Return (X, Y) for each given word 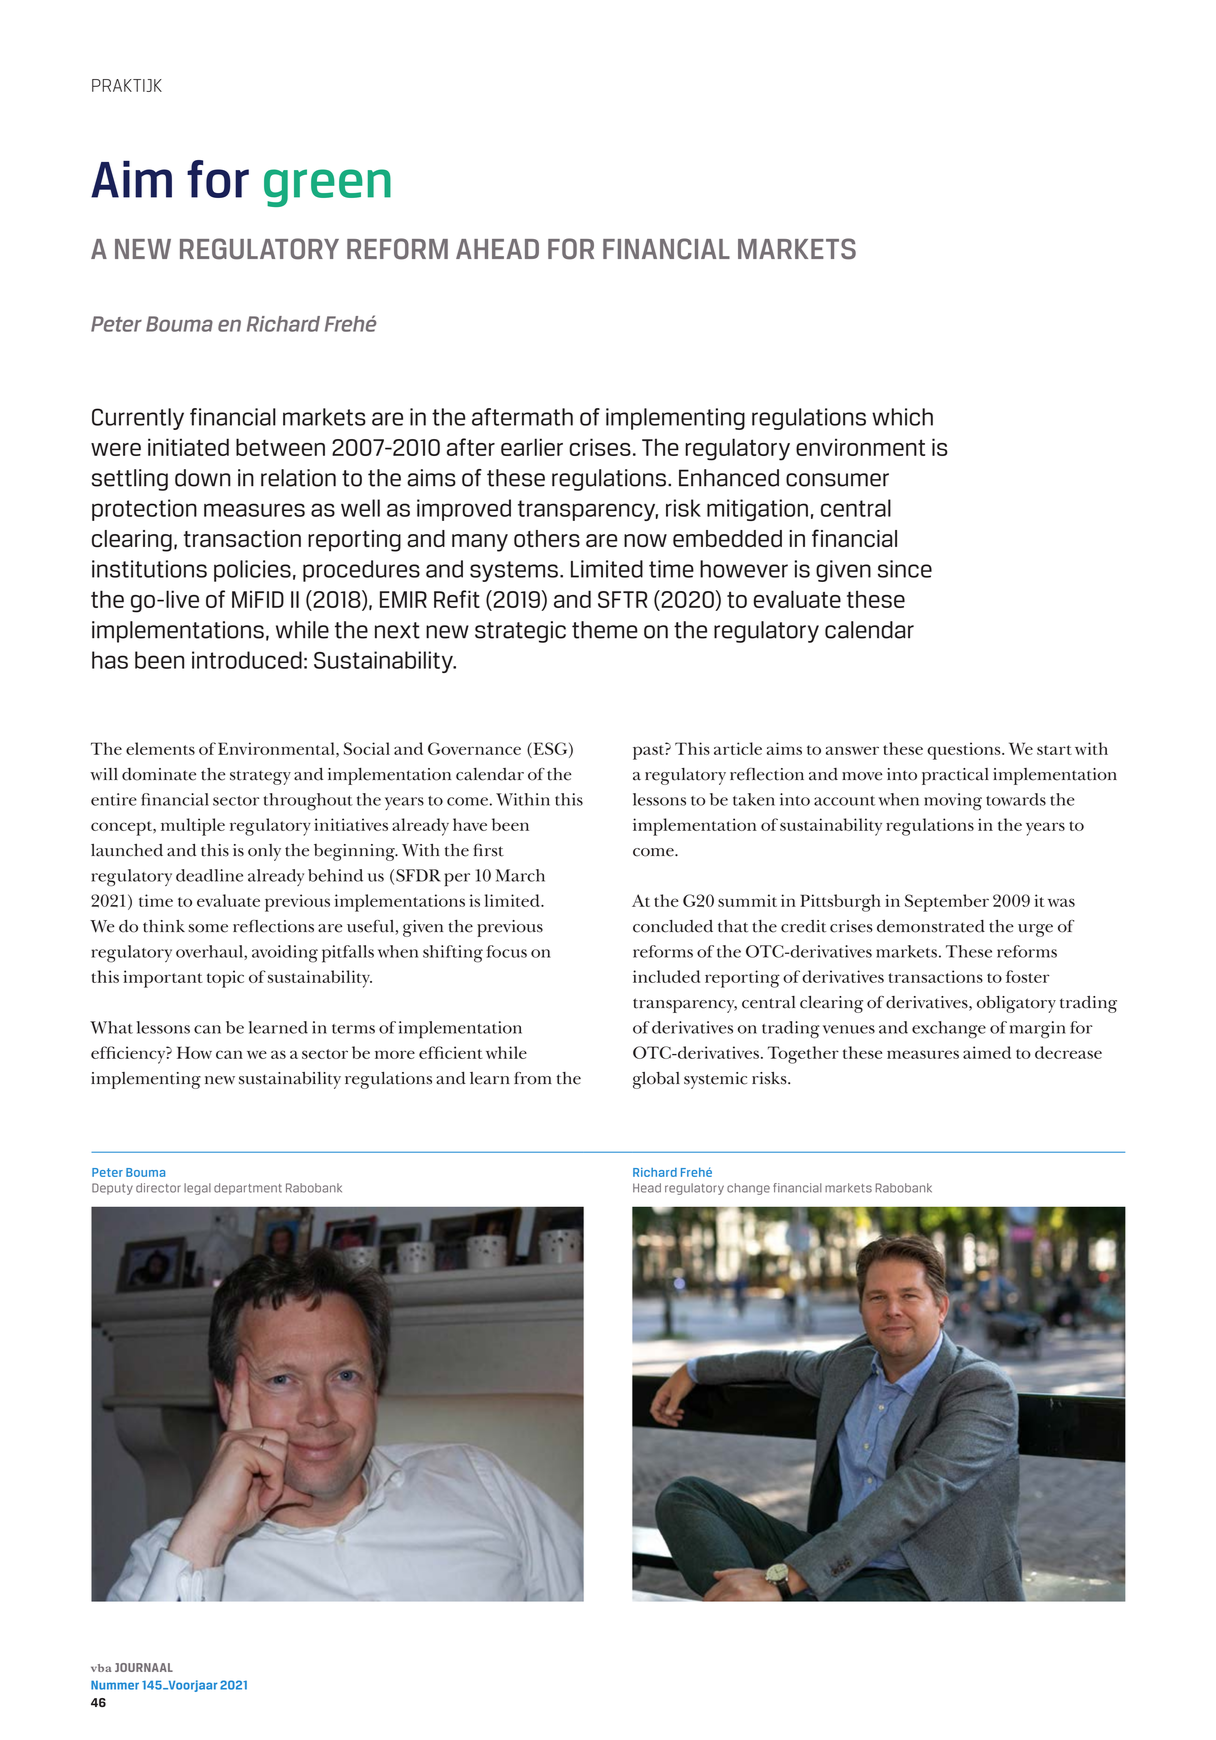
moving (953, 802)
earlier (532, 447)
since (905, 569)
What (111, 1027)
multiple (193, 827)
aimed (987, 1052)
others (547, 538)
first (488, 850)
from (533, 1078)
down (203, 478)
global (656, 1080)
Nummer (115, 1685)
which (902, 417)
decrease (1068, 1052)
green (327, 188)
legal (197, 1189)
